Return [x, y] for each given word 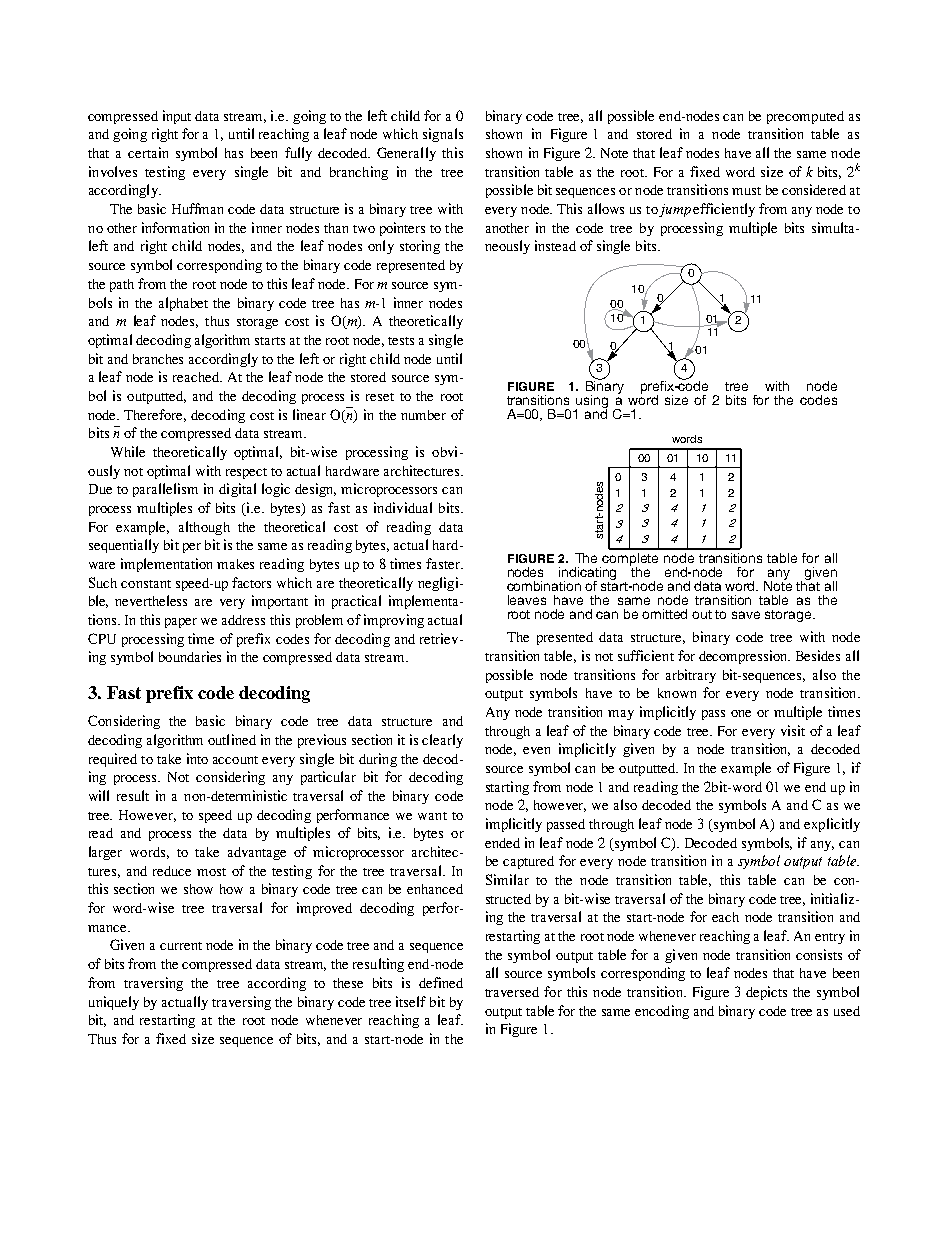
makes [235, 564]
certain [148, 152]
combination [544, 586]
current [181, 946]
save [746, 615]
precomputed [805, 117]
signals [443, 135]
